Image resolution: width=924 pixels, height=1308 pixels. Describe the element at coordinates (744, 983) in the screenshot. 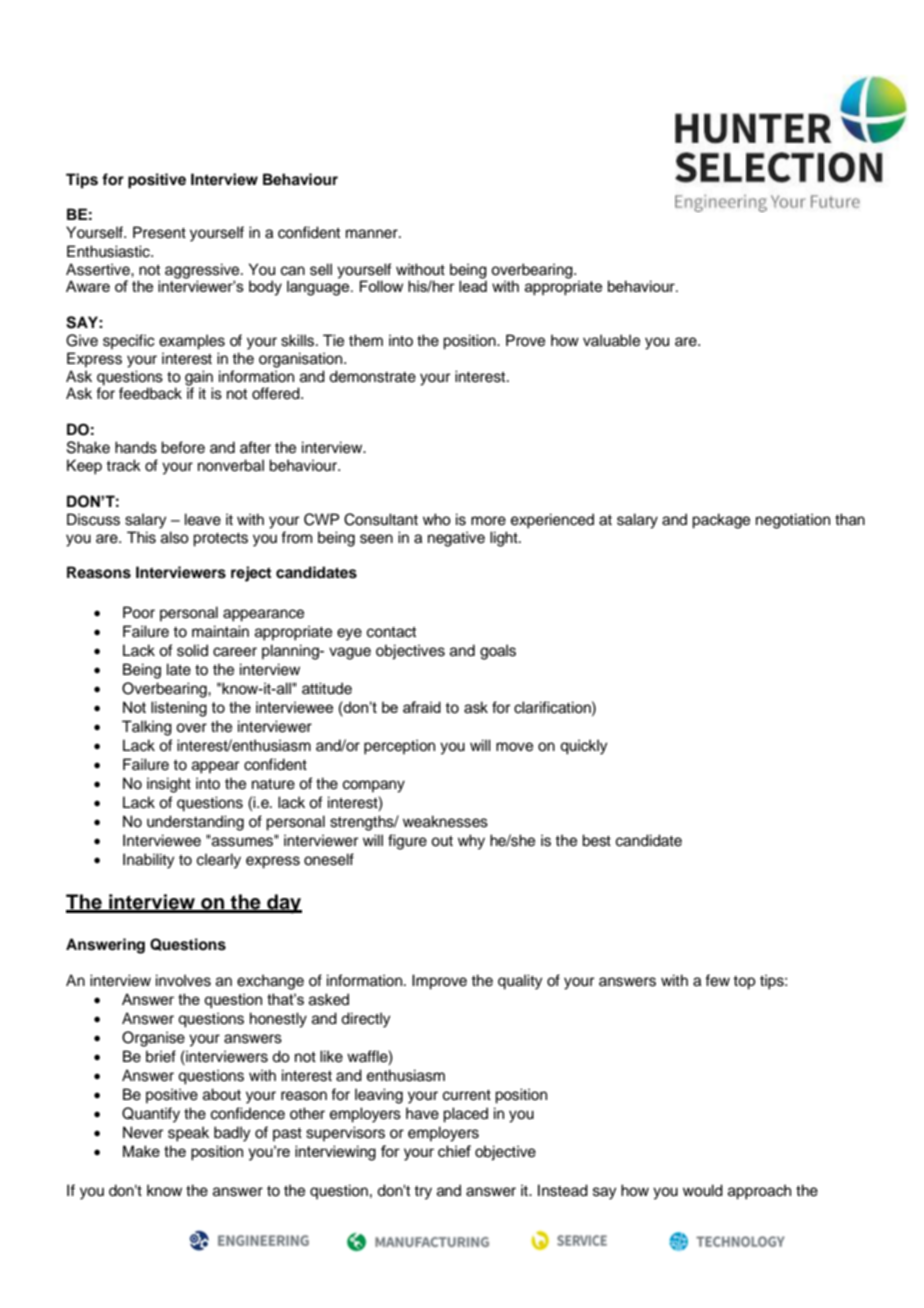

I see `top` at that location.
